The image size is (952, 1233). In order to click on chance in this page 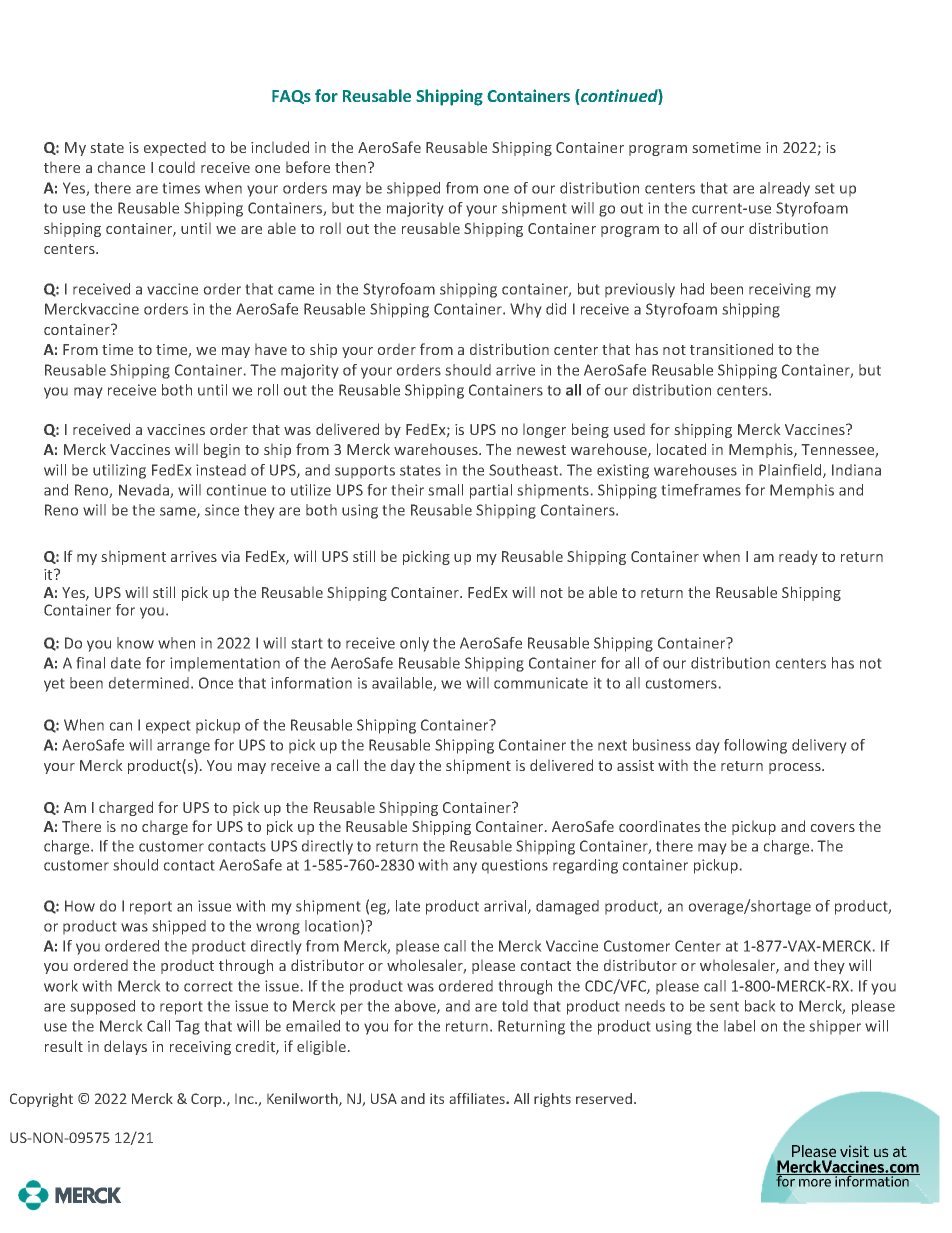, I will do `click(121, 167)`.
